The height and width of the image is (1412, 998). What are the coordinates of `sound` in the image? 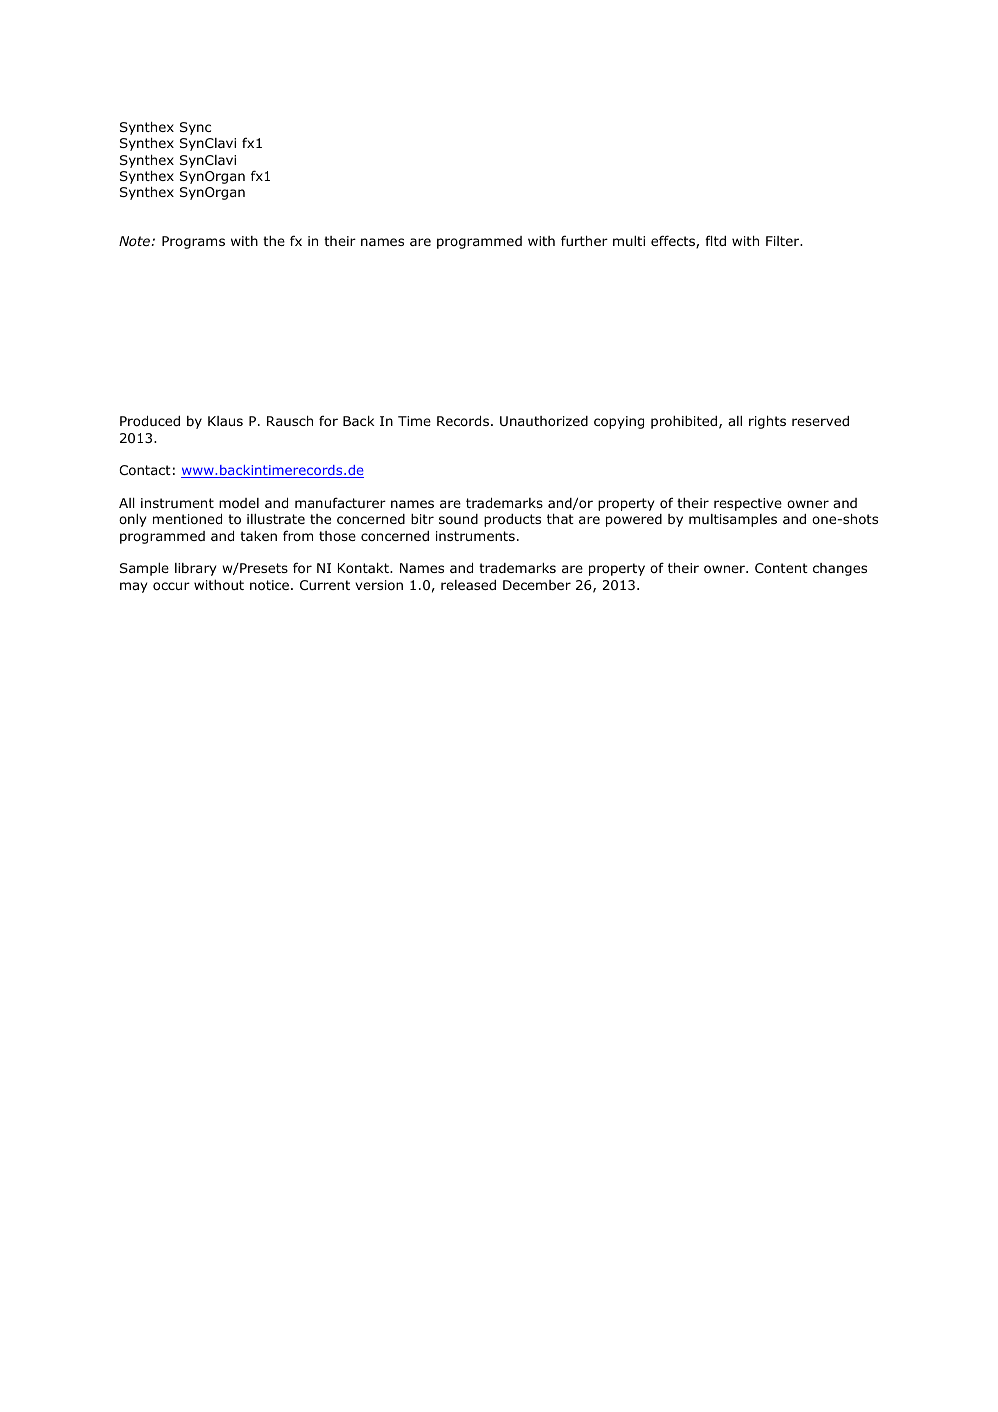 It's located at (458, 519).
